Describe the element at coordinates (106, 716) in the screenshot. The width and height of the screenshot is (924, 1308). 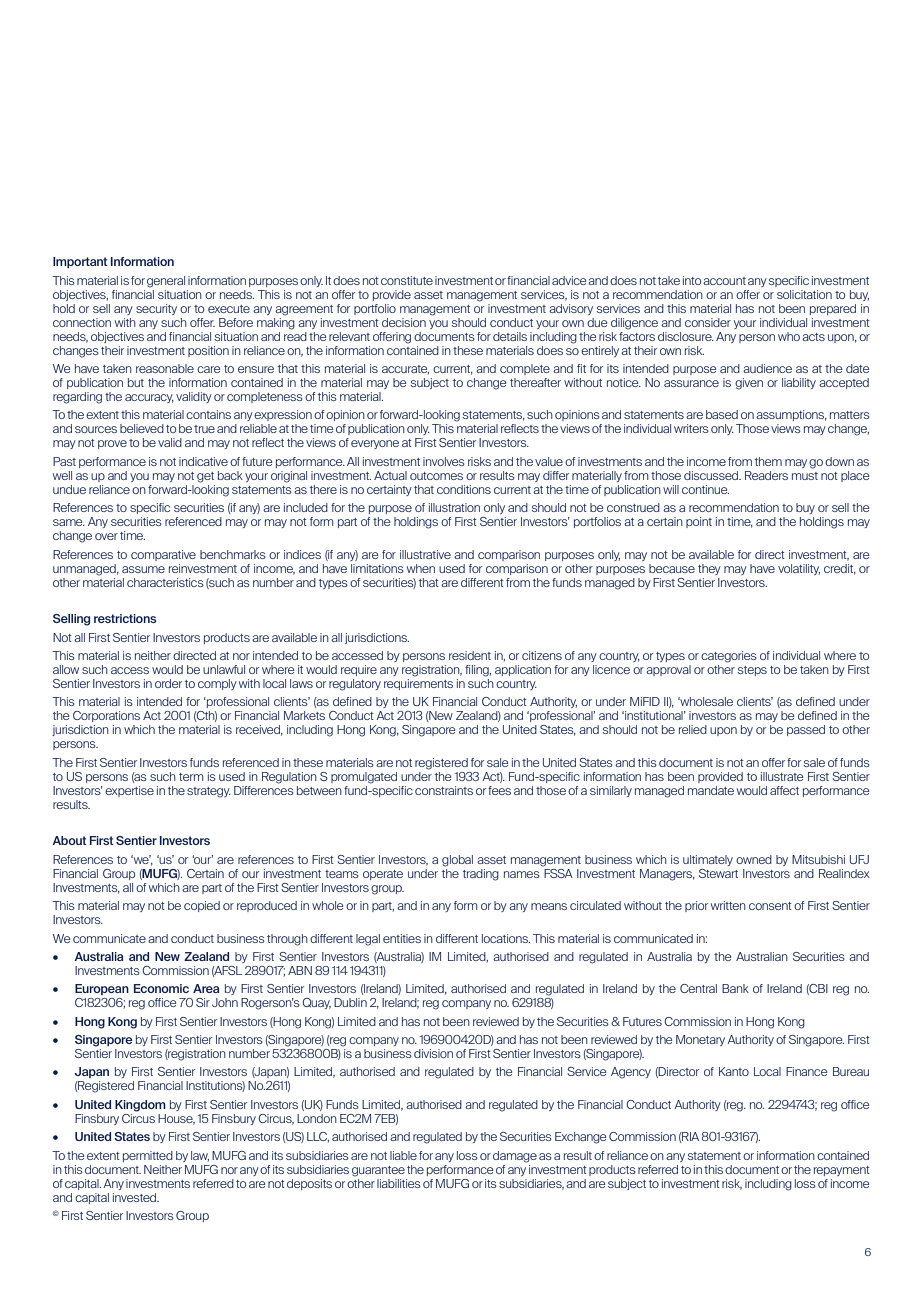
I see `Corporations` at that location.
